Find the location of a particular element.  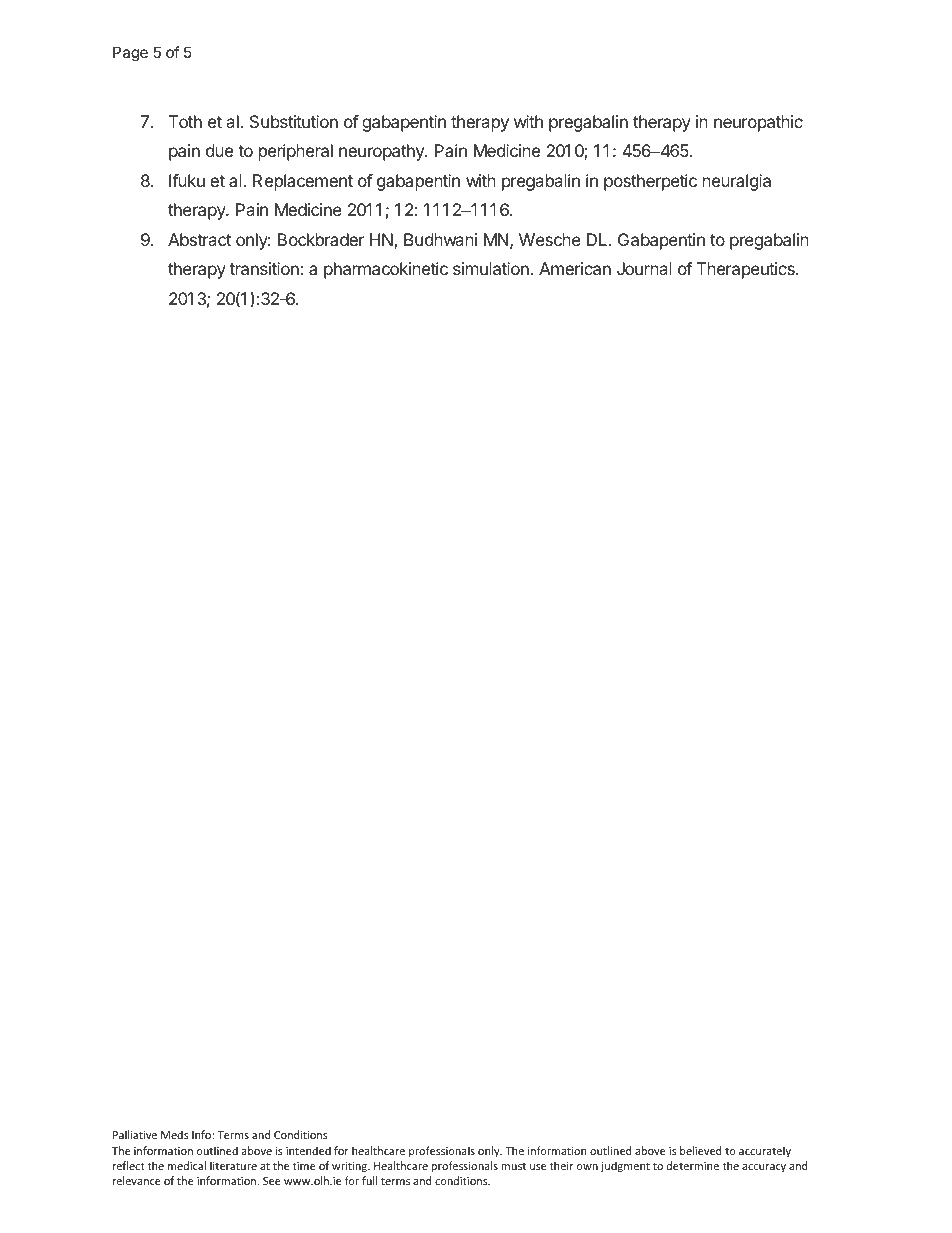

intended is located at coordinates (308, 1150).
